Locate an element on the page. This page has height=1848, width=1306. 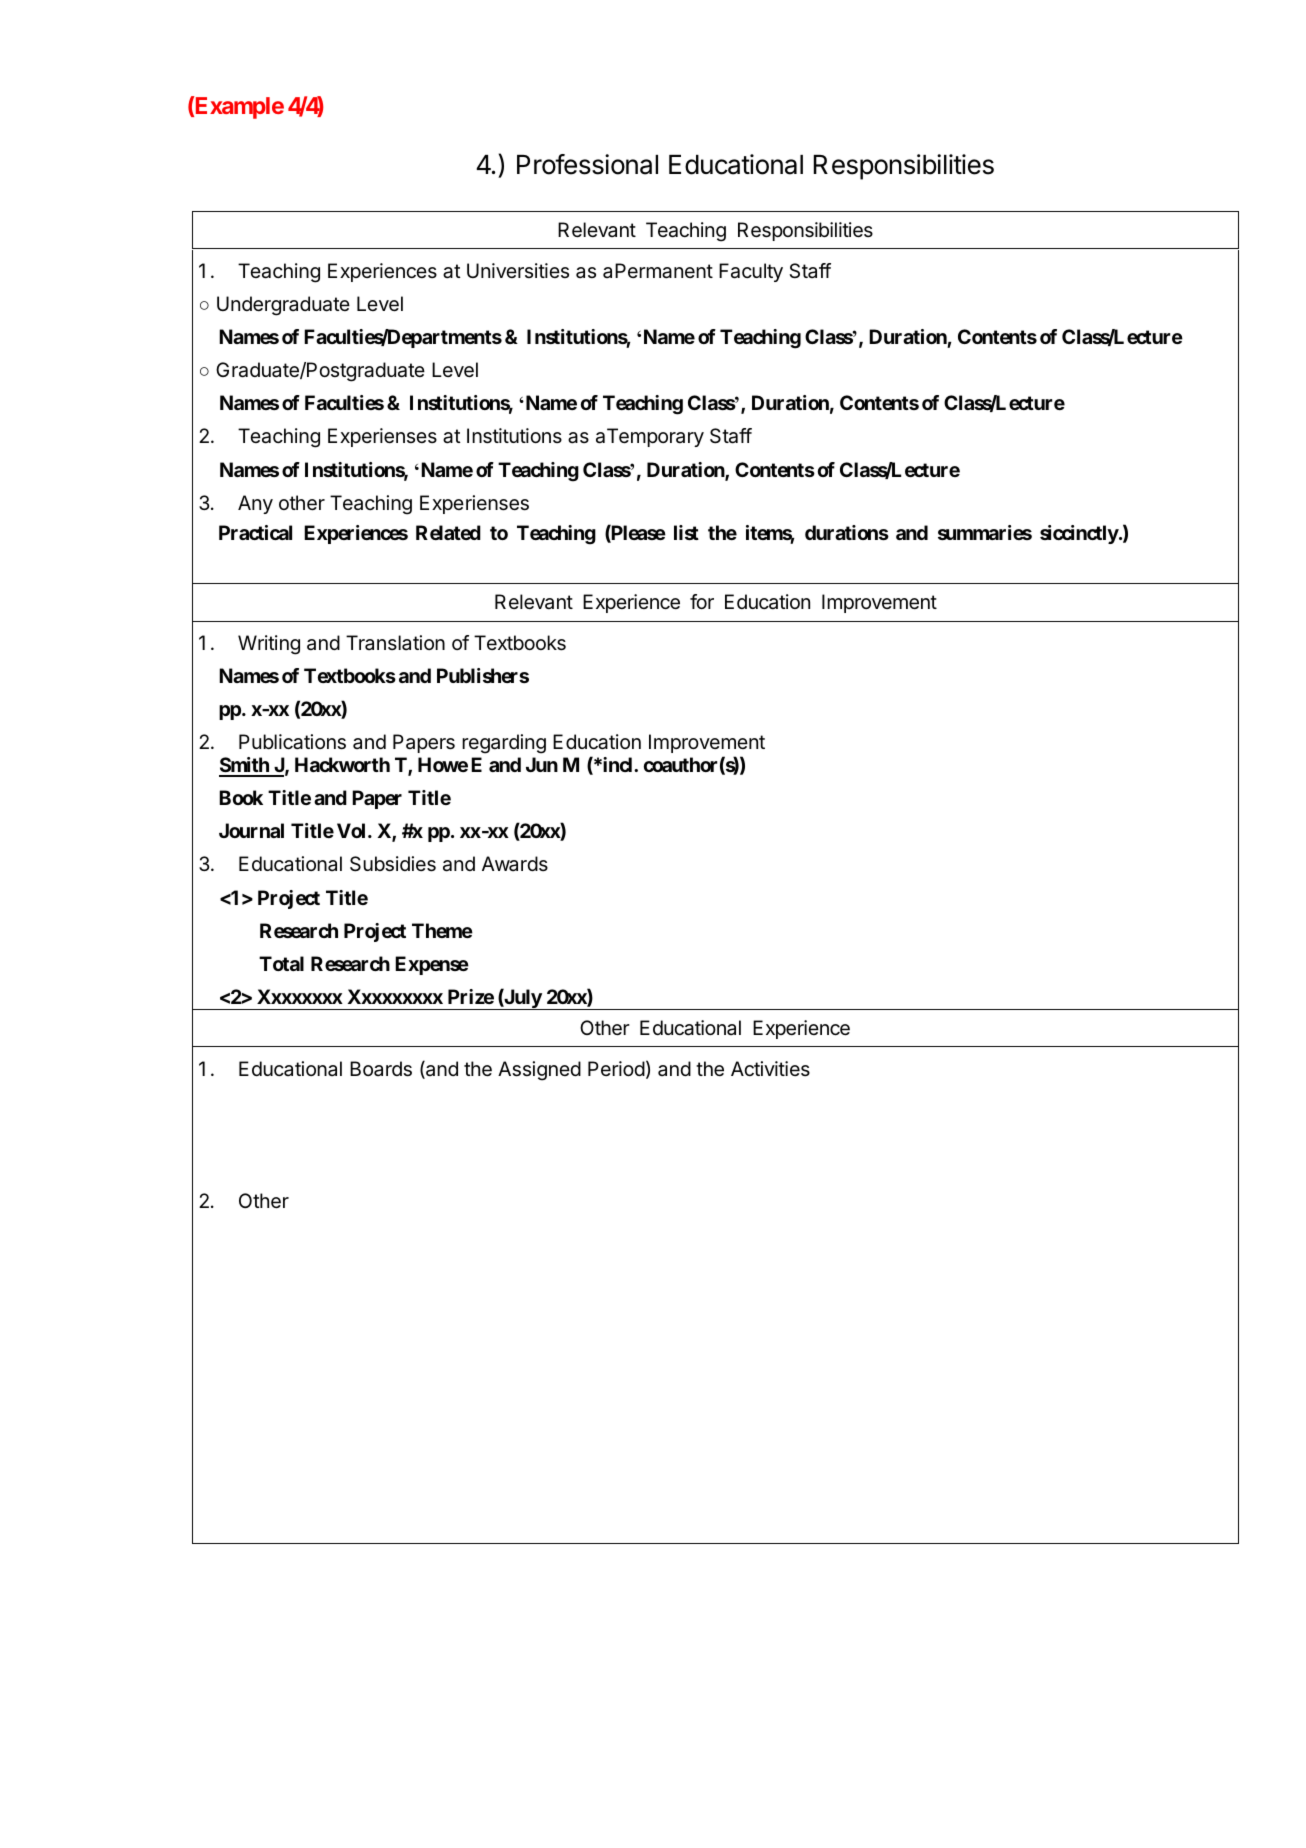
list is located at coordinates (686, 532).
